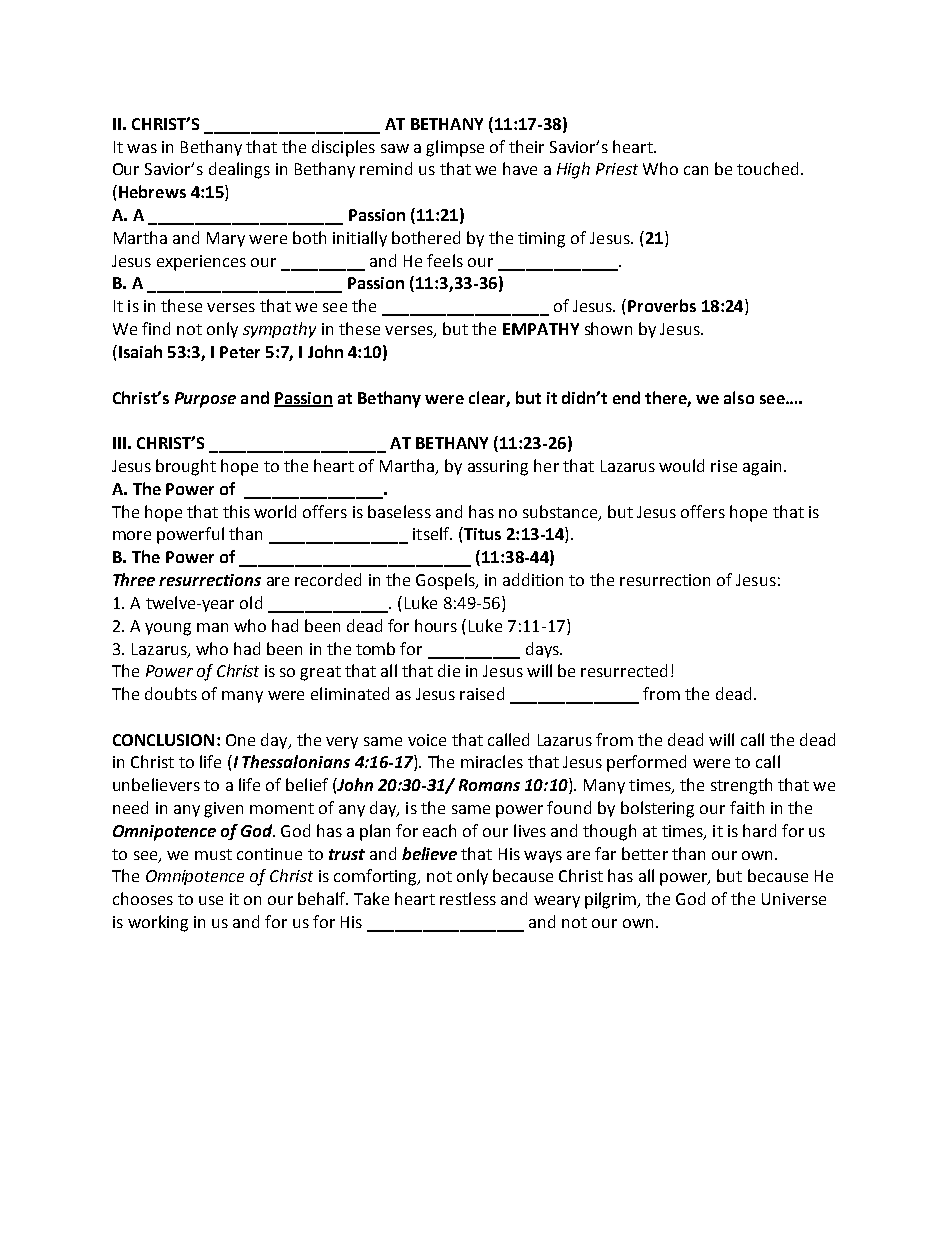 The height and width of the document is (1233, 952). Describe the element at coordinates (498, 468) in the document. I see `assuring` at that location.
